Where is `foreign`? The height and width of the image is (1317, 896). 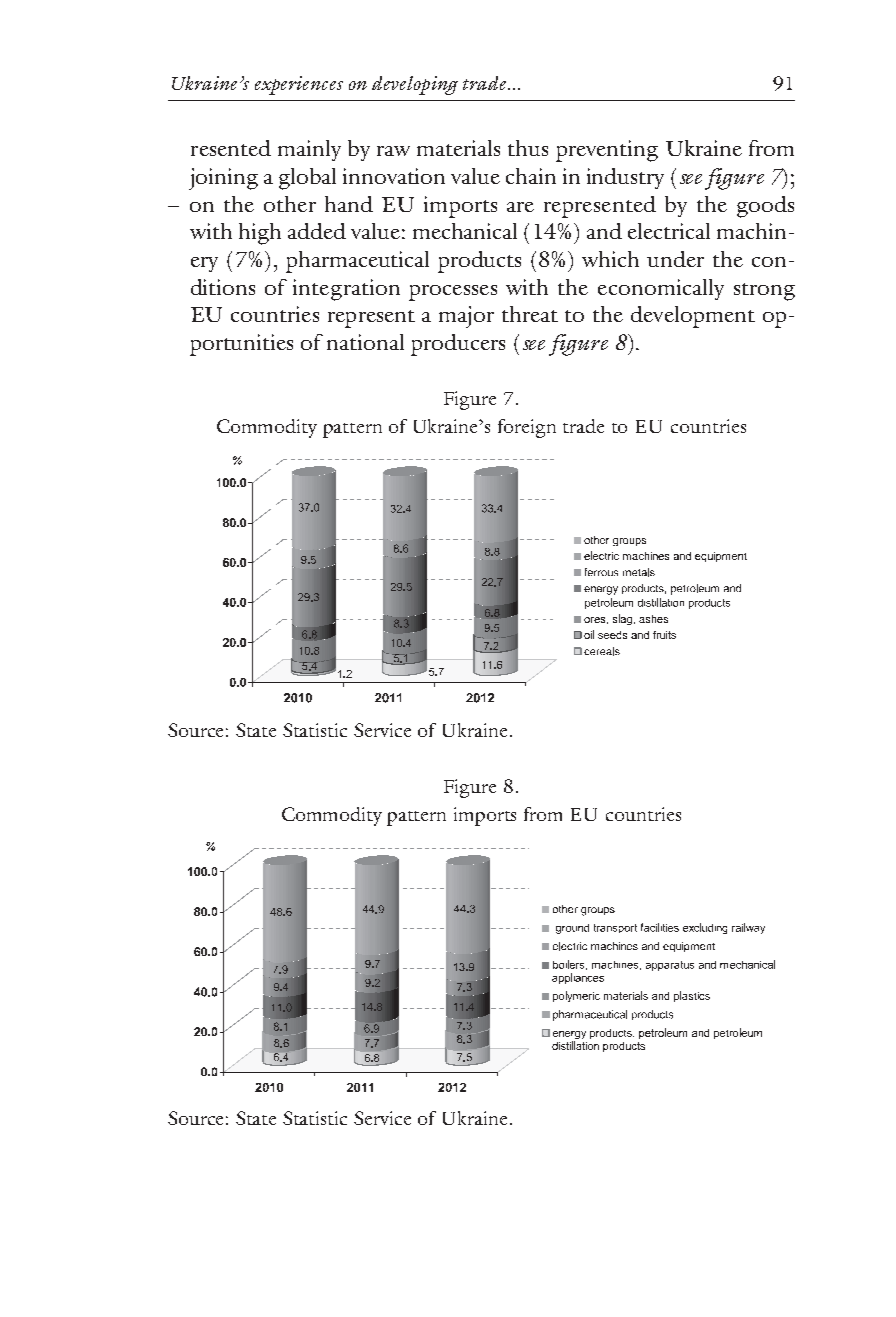
foreign is located at coordinates (527, 428).
